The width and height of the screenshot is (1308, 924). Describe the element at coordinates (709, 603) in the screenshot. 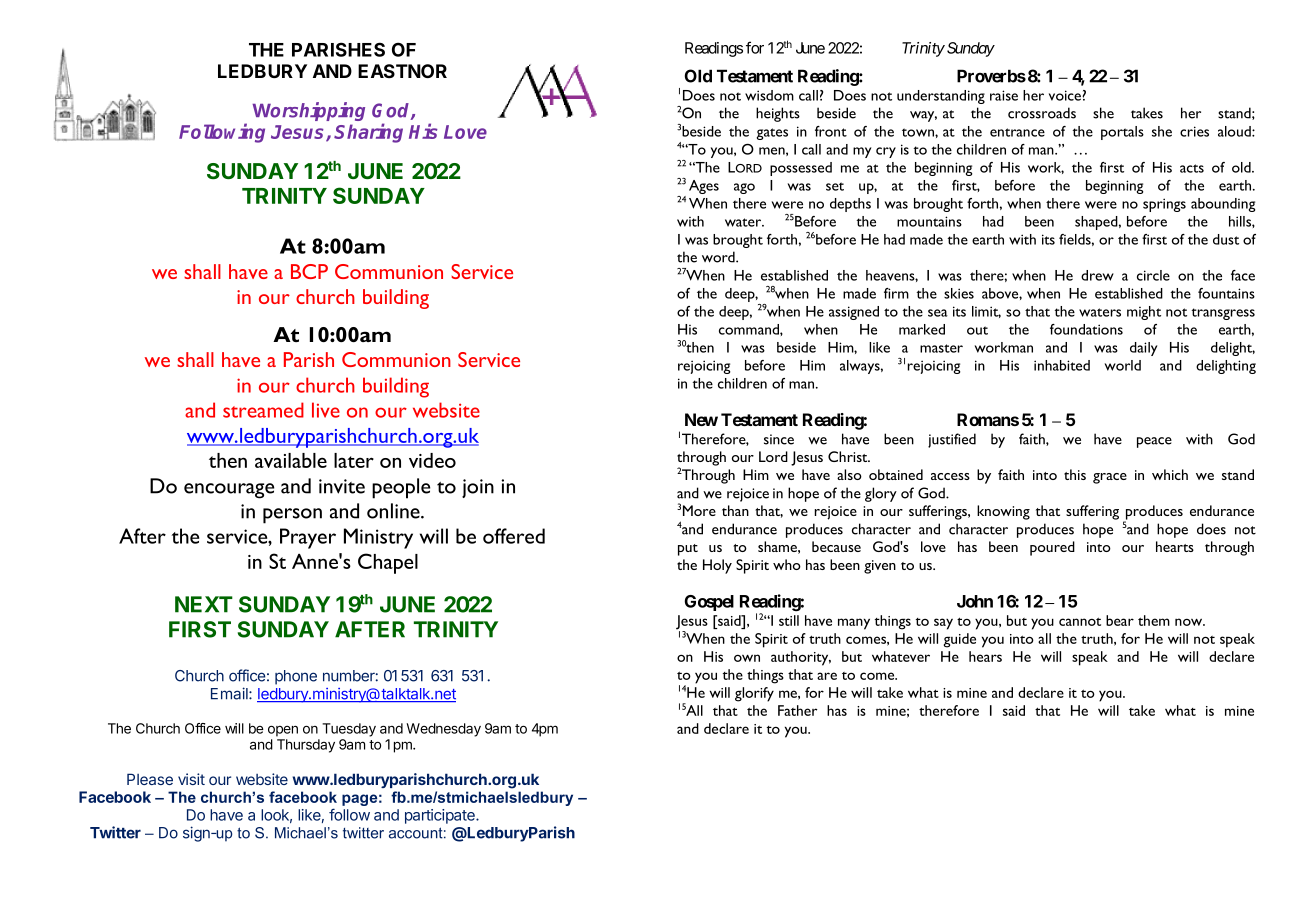

I see `Gospel` at that location.
